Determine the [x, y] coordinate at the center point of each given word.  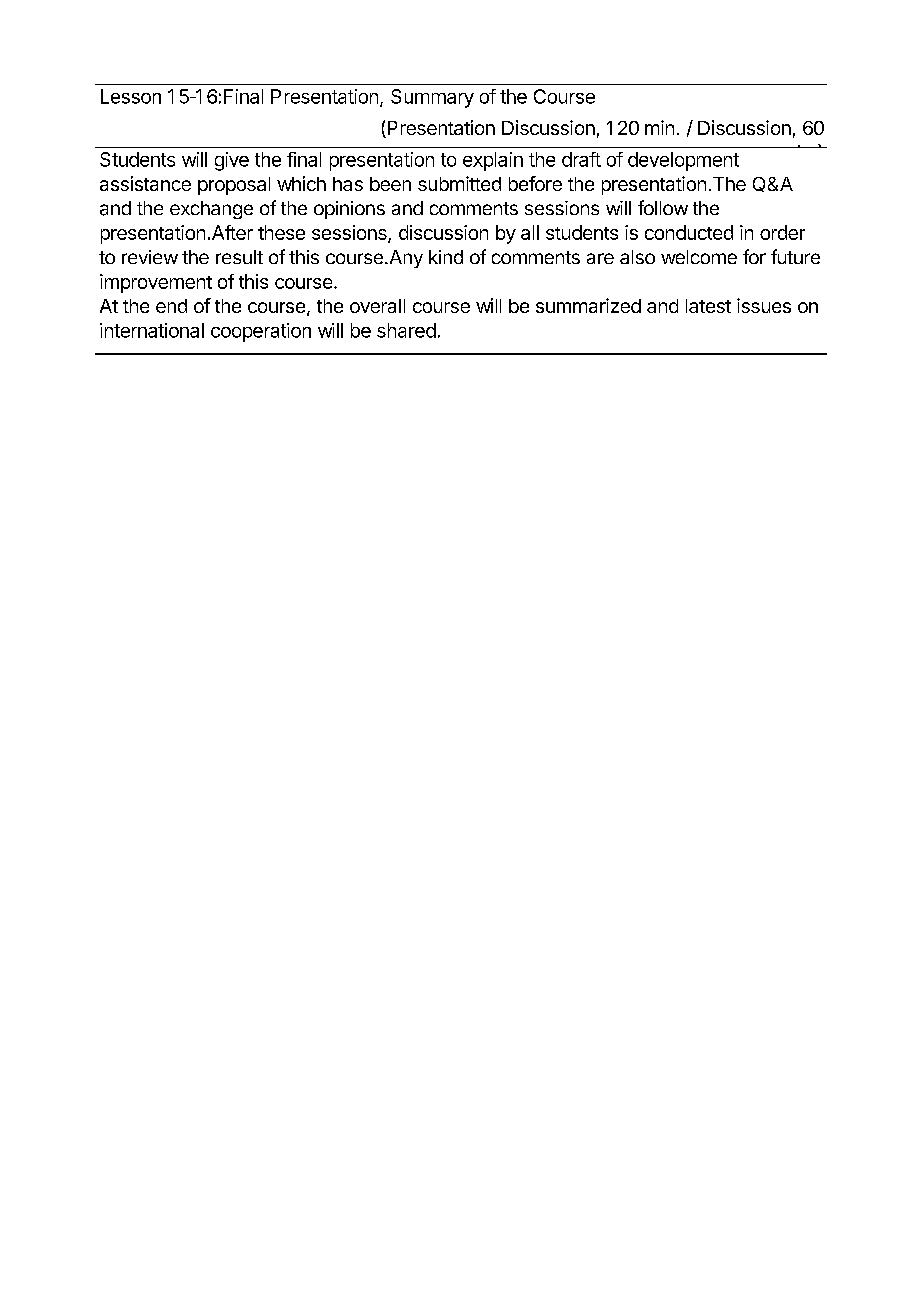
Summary [432, 98]
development [683, 161]
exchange [211, 210]
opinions [349, 210]
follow [663, 207]
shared [406, 330]
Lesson [131, 96]
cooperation [261, 332]
